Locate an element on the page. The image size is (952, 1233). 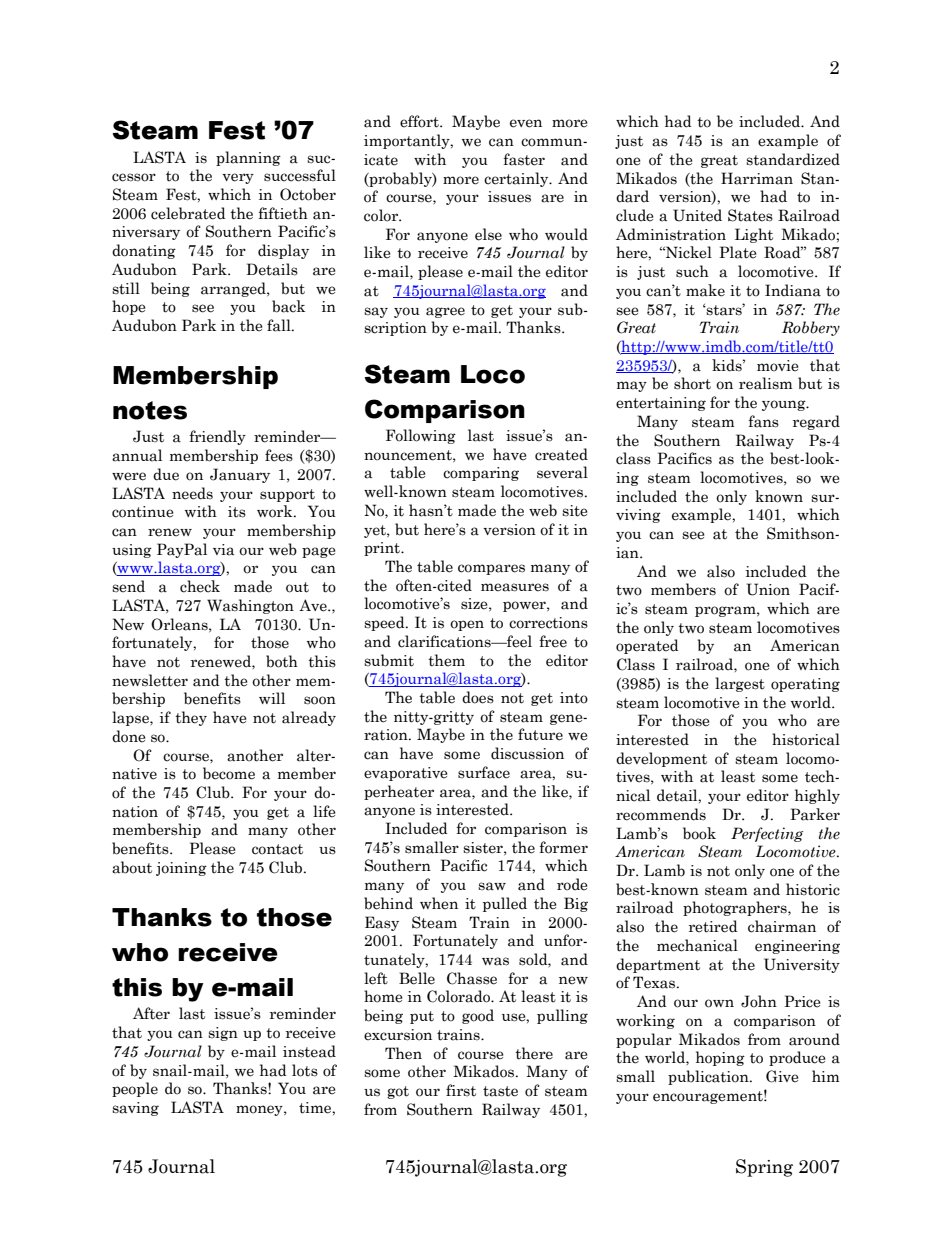
faster is located at coordinates (524, 159).
